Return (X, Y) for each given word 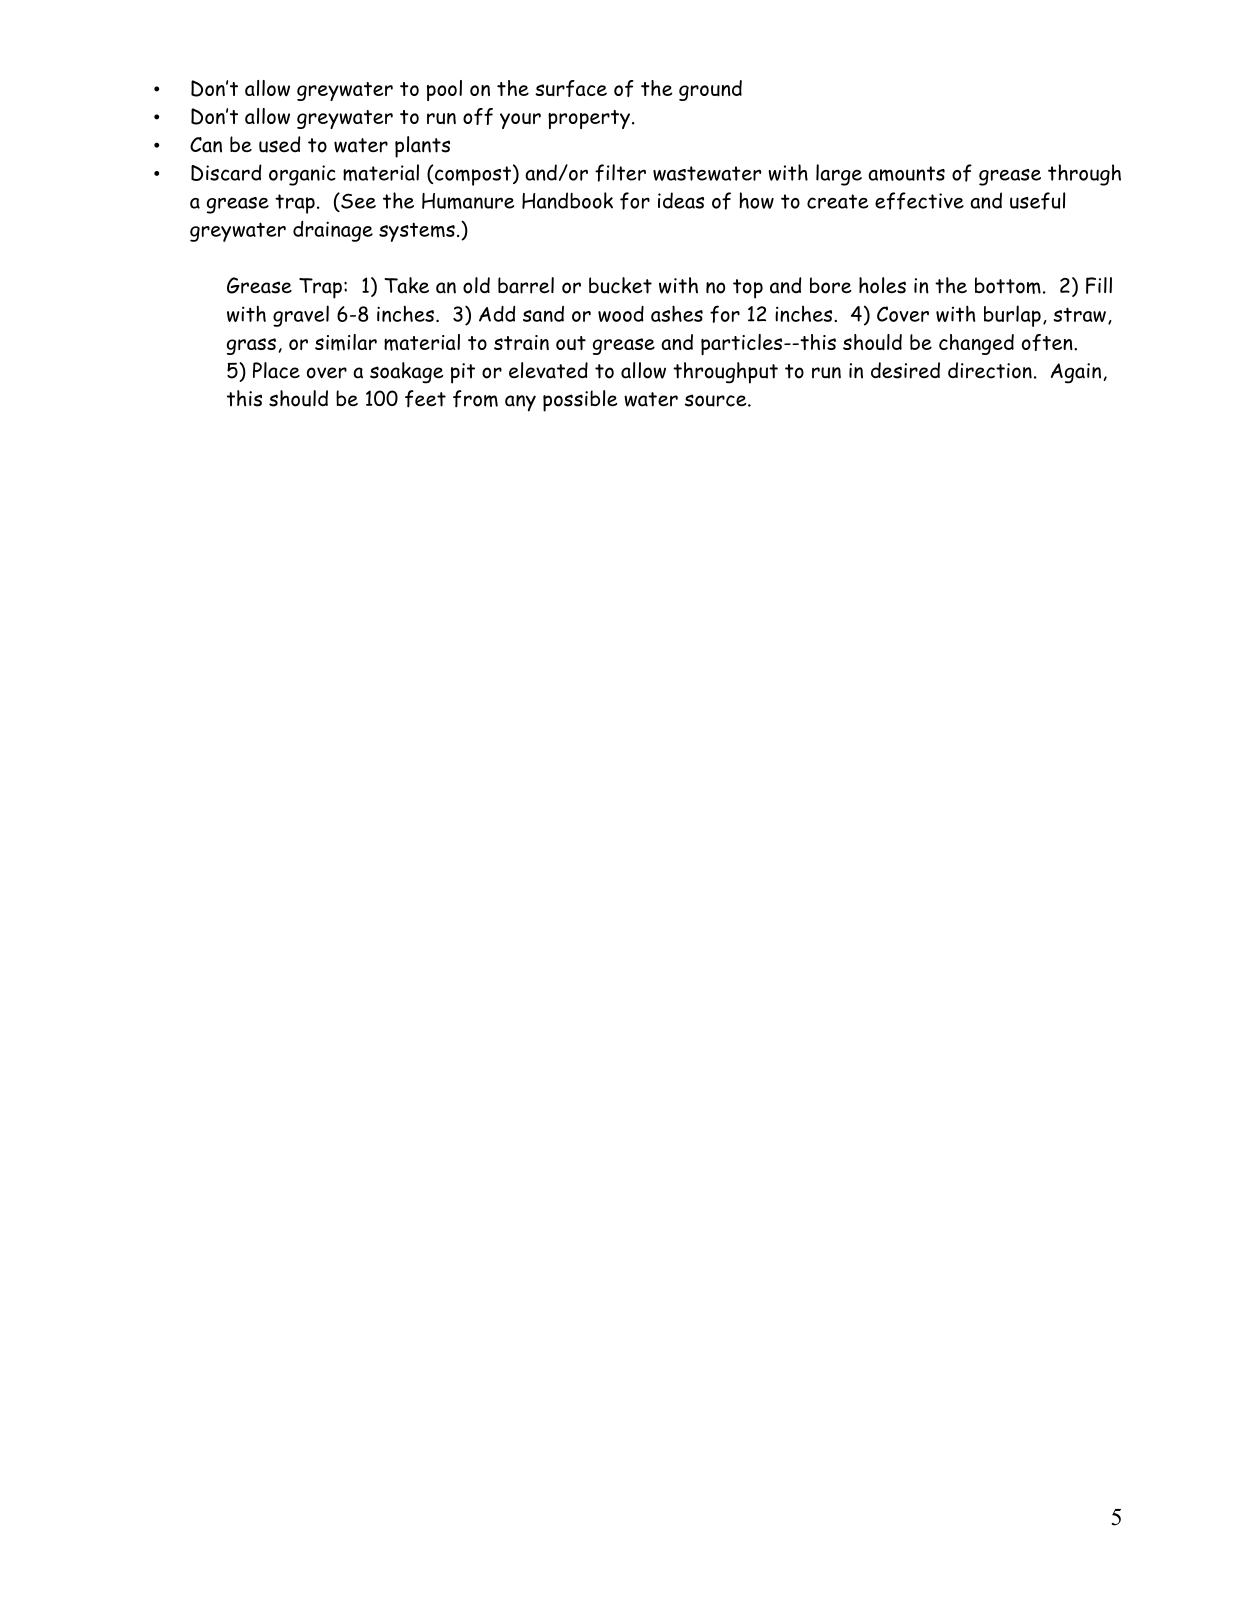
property (589, 119)
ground (710, 90)
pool (444, 90)
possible (580, 401)
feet (425, 399)
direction (990, 370)
